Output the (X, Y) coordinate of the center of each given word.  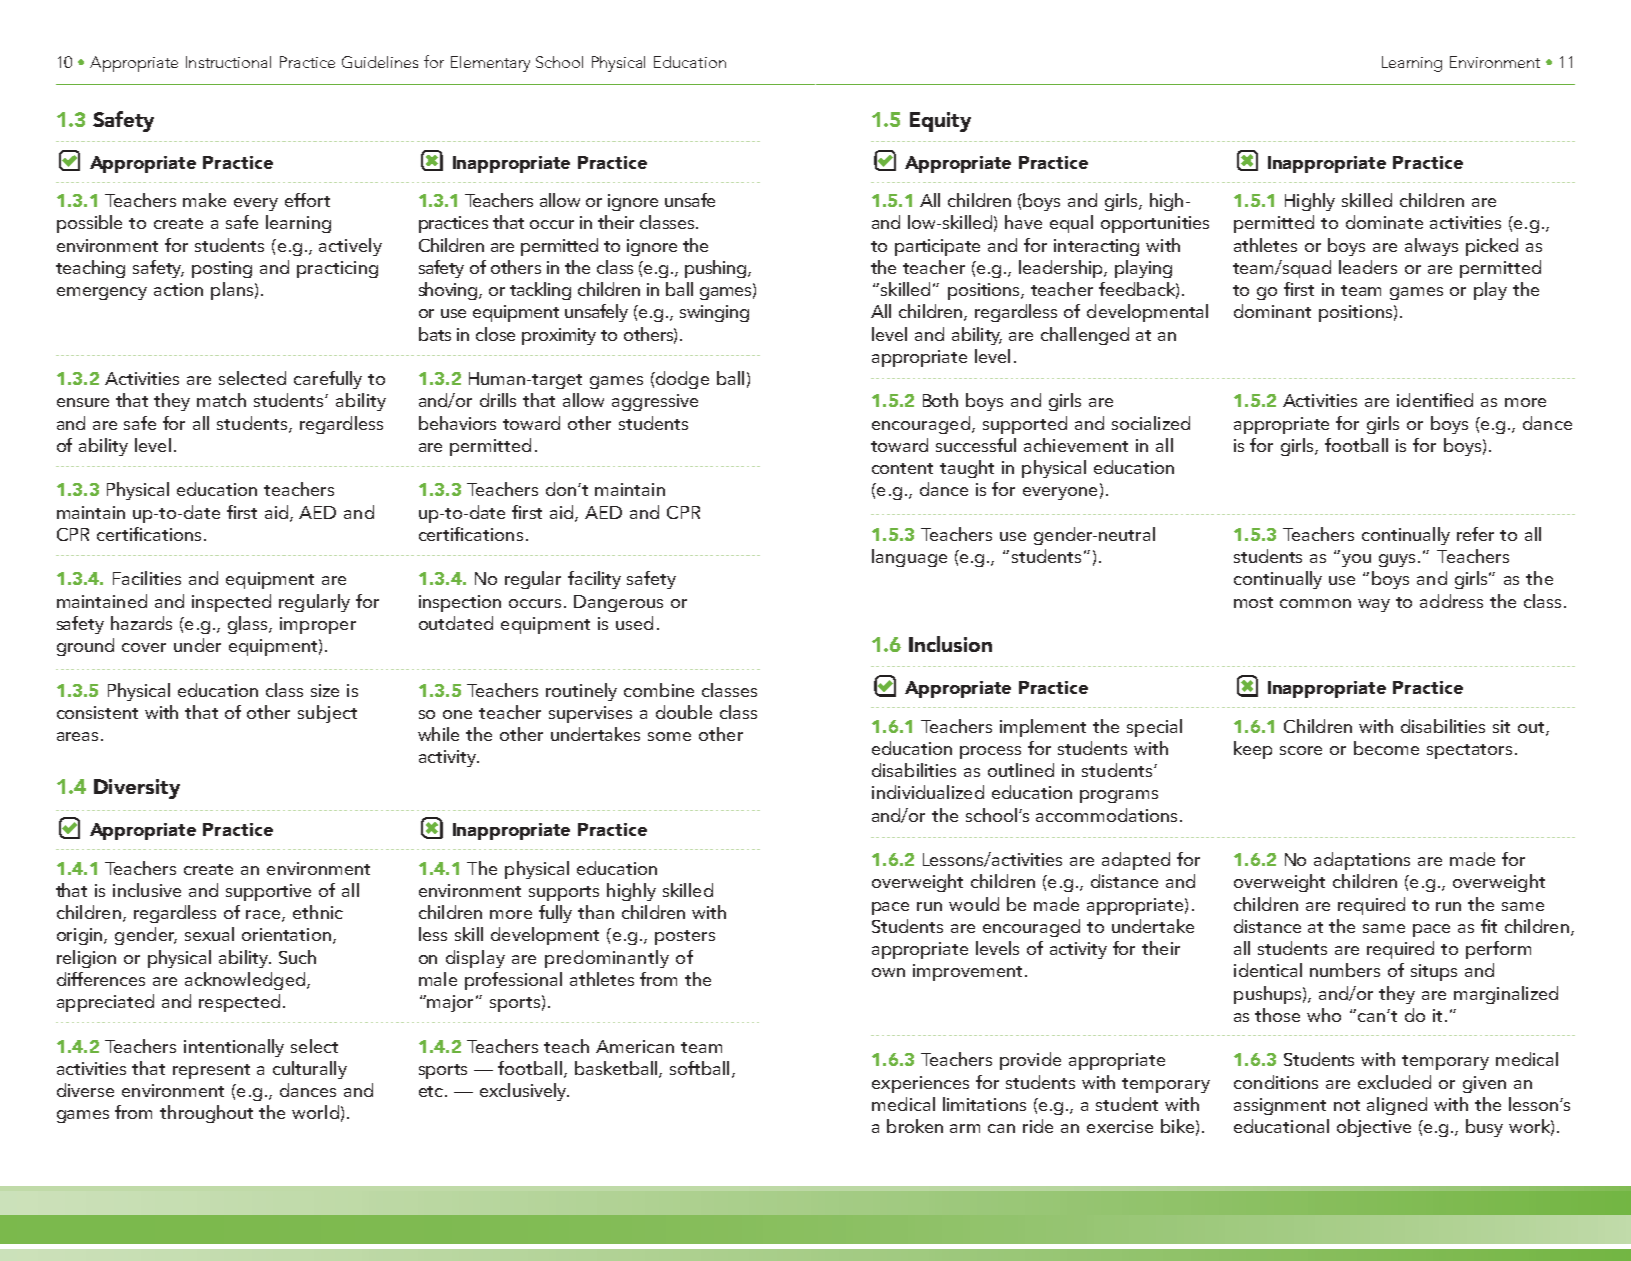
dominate (1384, 222)
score (1301, 750)
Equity (940, 122)
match (221, 400)
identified (1435, 400)
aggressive (655, 402)
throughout (206, 1114)
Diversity (137, 789)
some (669, 736)
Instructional (228, 62)
